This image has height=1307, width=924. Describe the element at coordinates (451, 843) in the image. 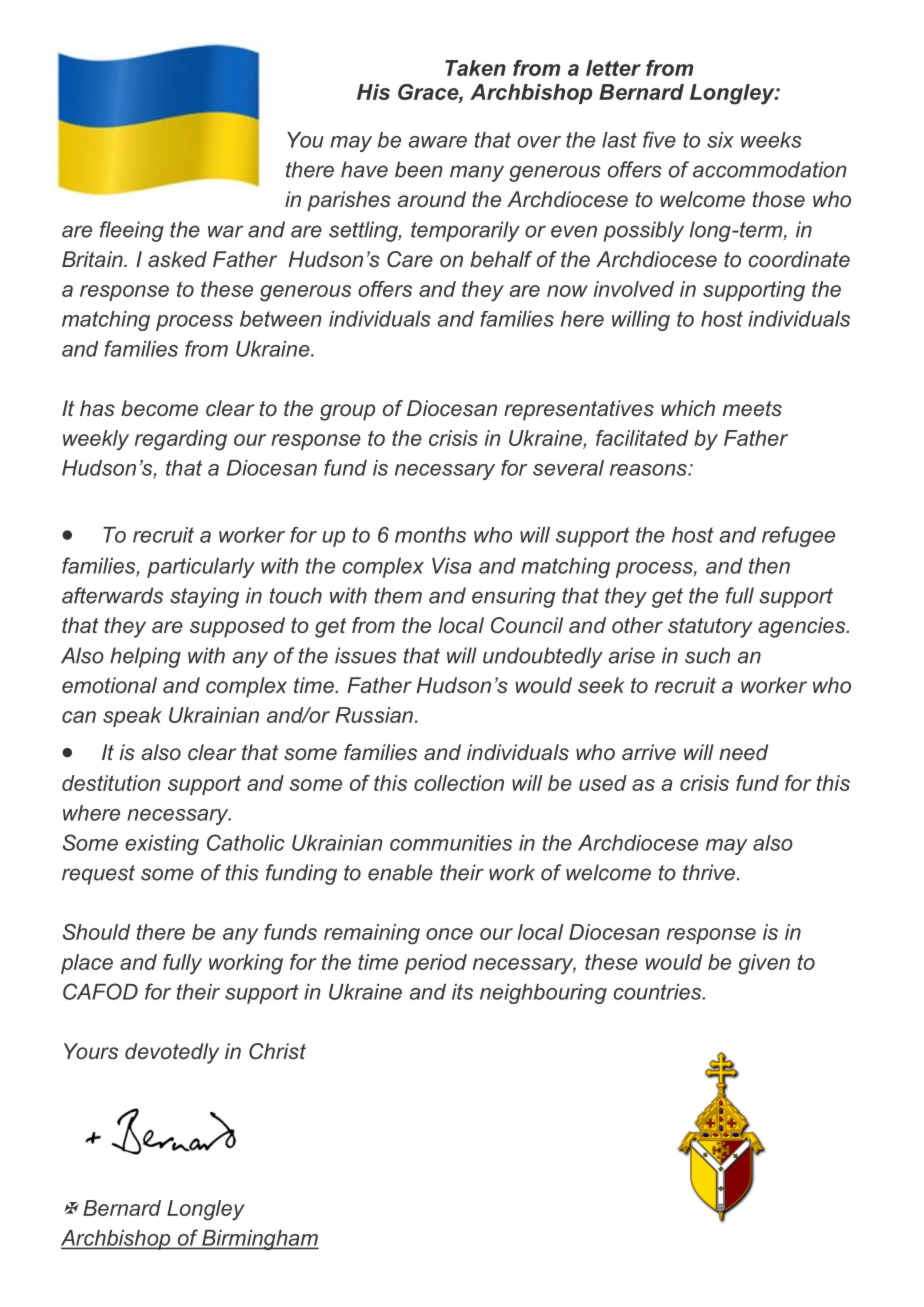

I see `communities` at that location.
